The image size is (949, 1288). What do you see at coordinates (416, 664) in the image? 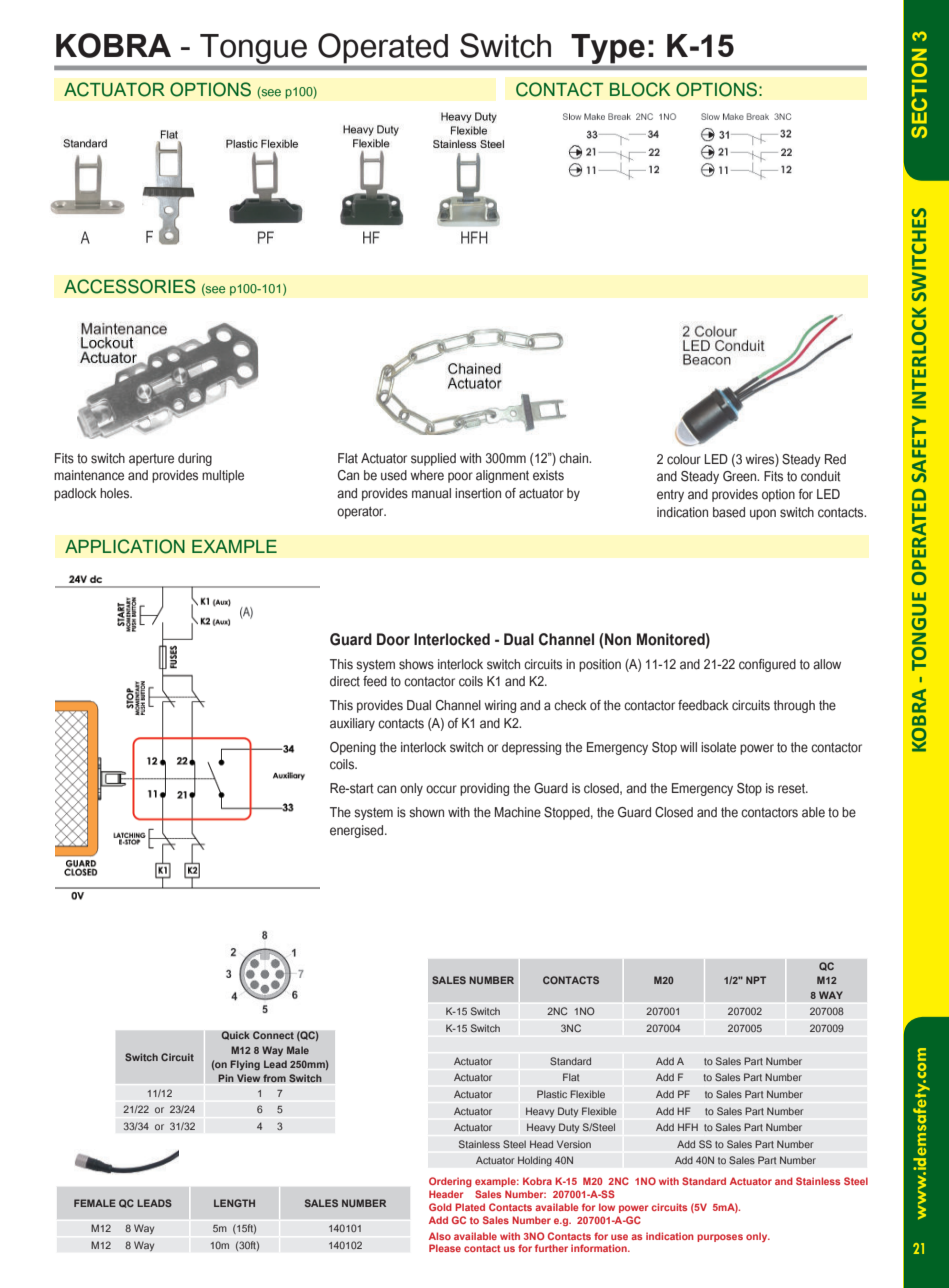
I see `shows` at bounding box center [416, 664].
